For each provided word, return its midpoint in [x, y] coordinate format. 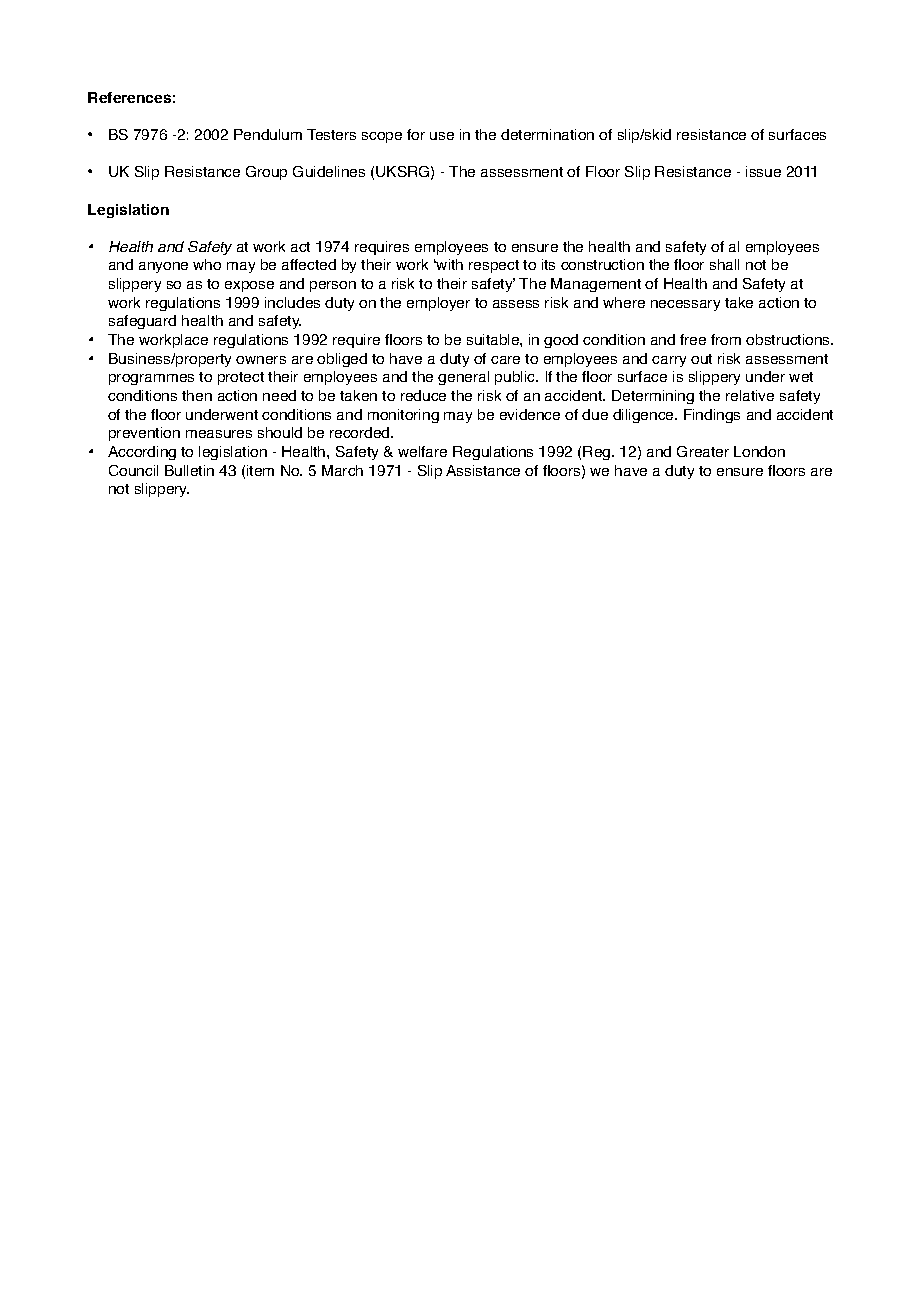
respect [494, 266]
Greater [703, 451]
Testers [331, 134]
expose [249, 286]
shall [724, 264]
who [207, 264]
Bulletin [189, 470]
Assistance [483, 470]
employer [438, 304]
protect [241, 378]
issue [763, 171]
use [442, 136]
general [463, 378]
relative [750, 395]
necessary [685, 305]
